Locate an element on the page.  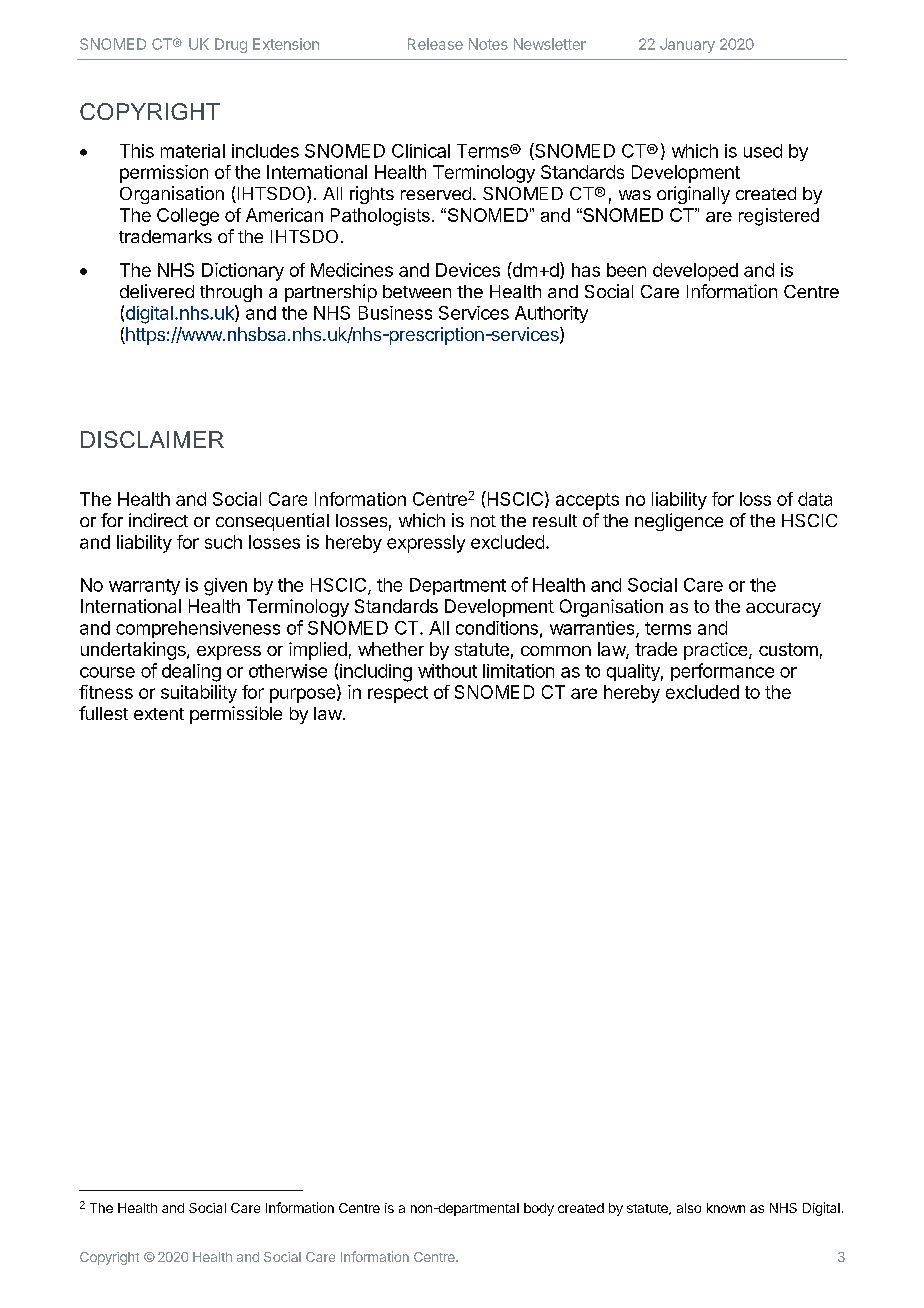
performance is located at coordinates (722, 672).
